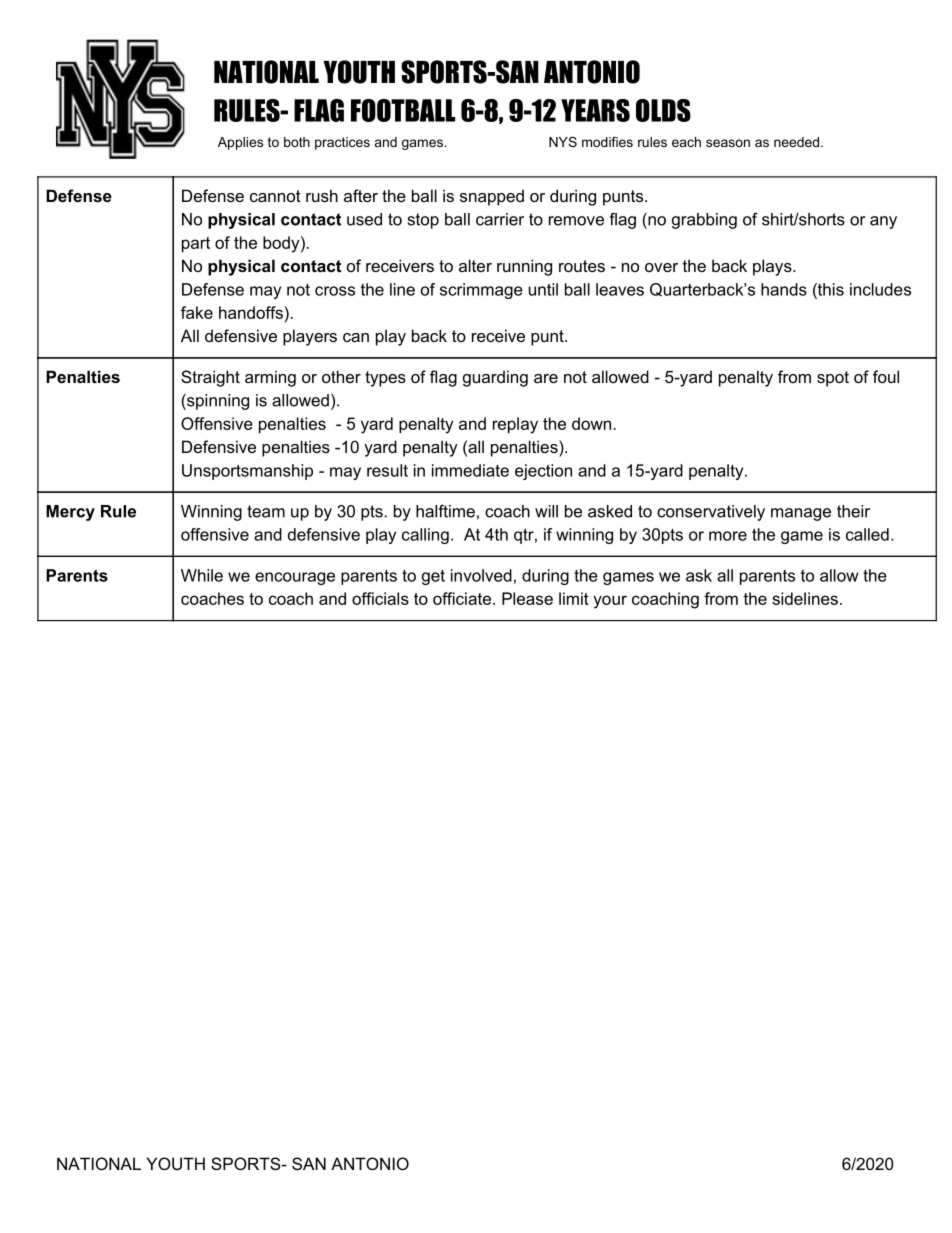 This document has width=952, height=1233. Describe the element at coordinates (266, 511) in the document. I see `team` at that location.
